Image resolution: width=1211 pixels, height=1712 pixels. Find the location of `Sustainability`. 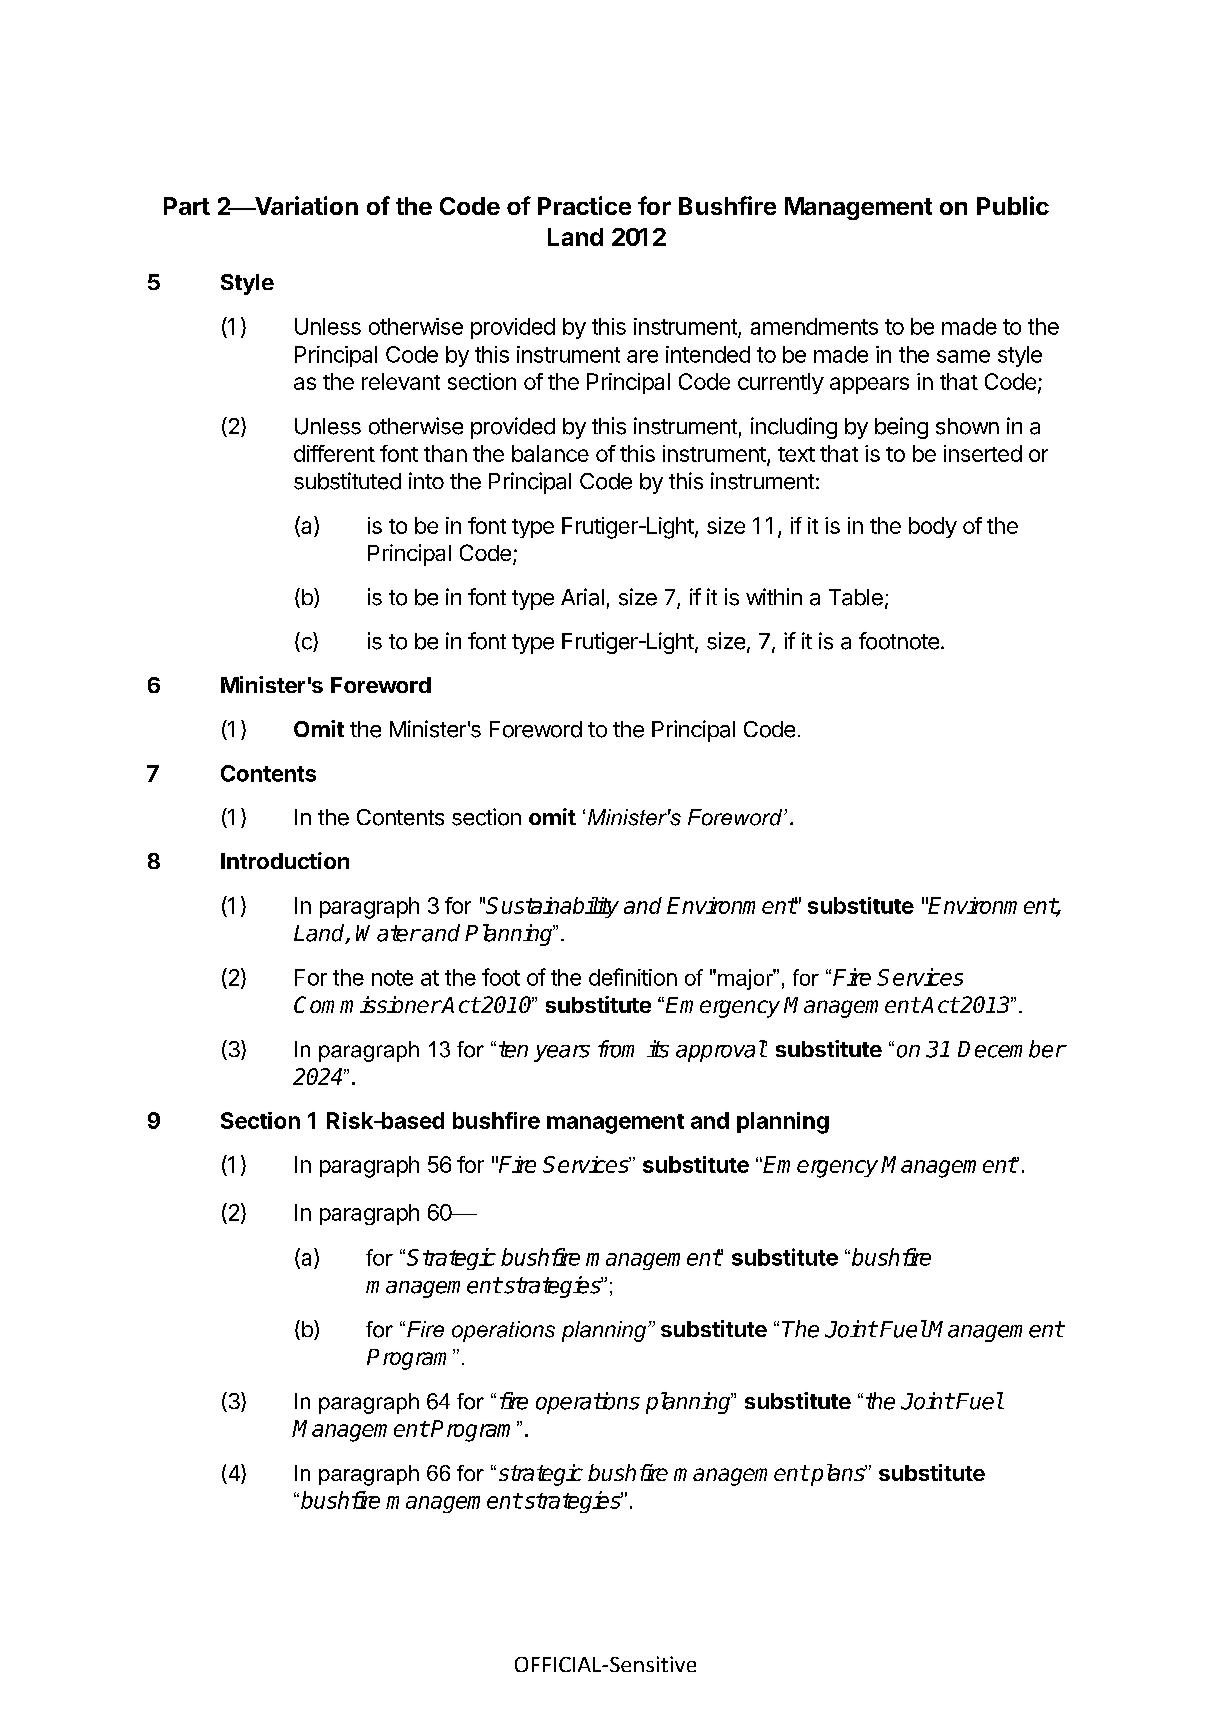

Sustainability is located at coordinates (552, 907).
